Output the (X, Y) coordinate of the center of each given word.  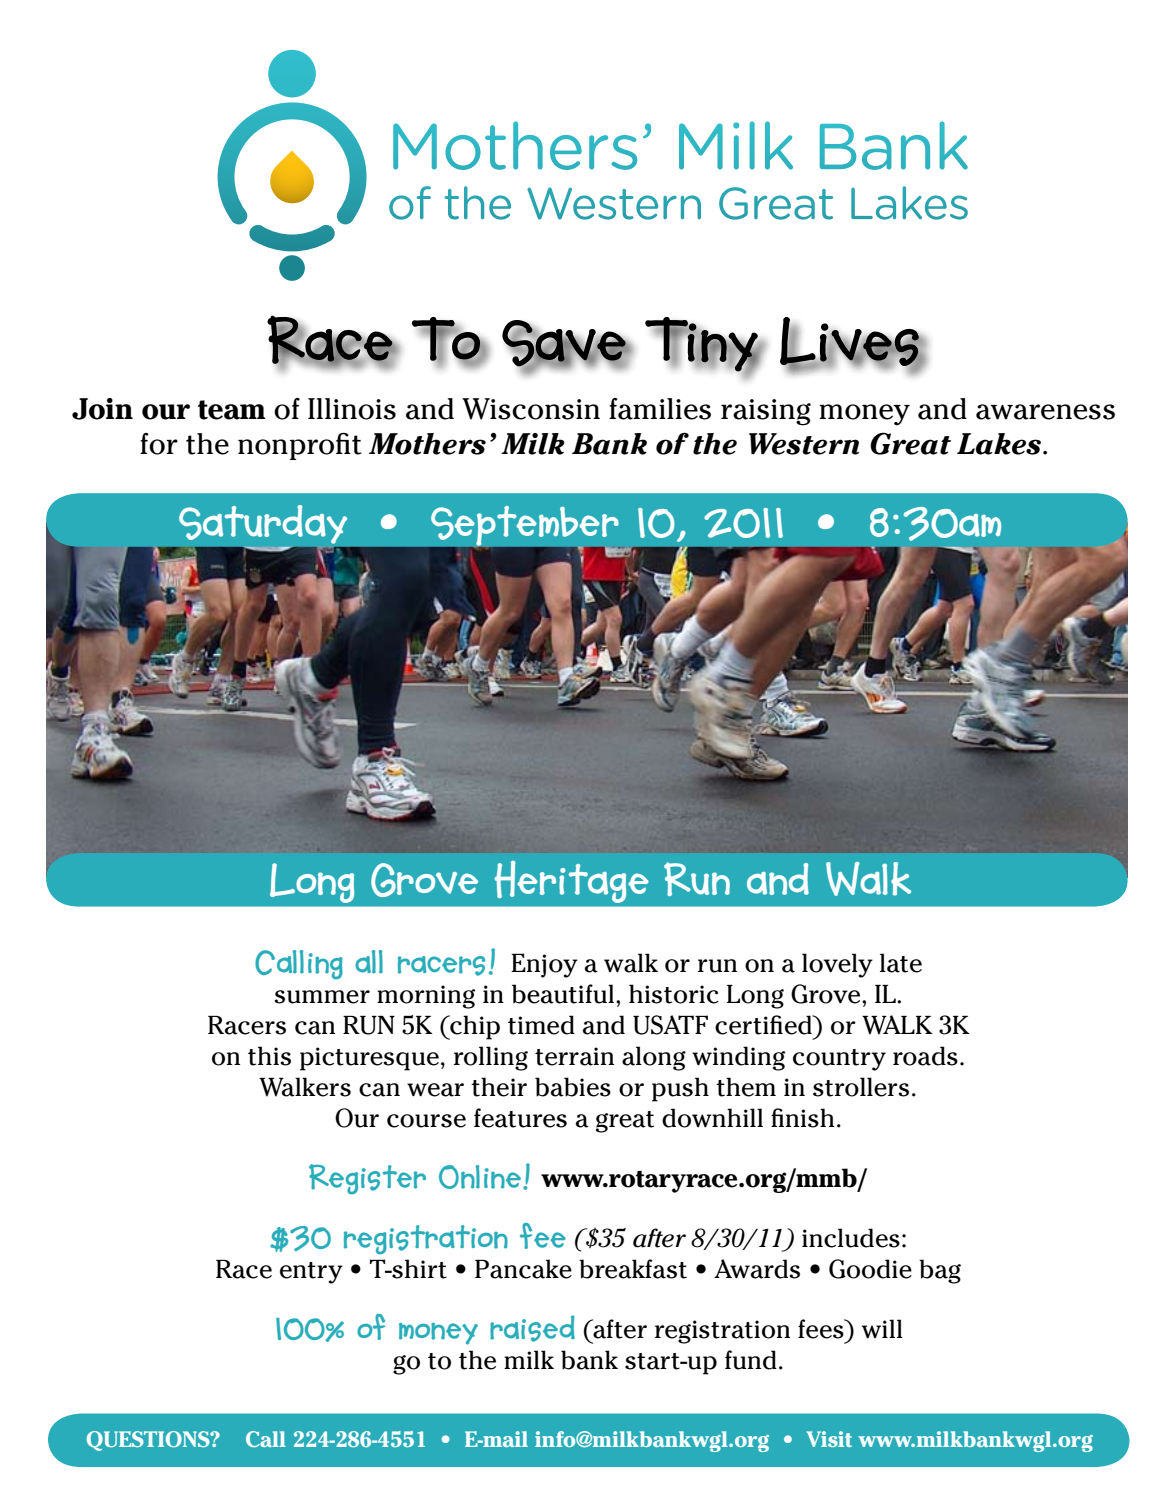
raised (532, 1328)
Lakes (999, 444)
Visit (829, 1439)
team (232, 410)
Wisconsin (531, 409)
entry (311, 1273)
